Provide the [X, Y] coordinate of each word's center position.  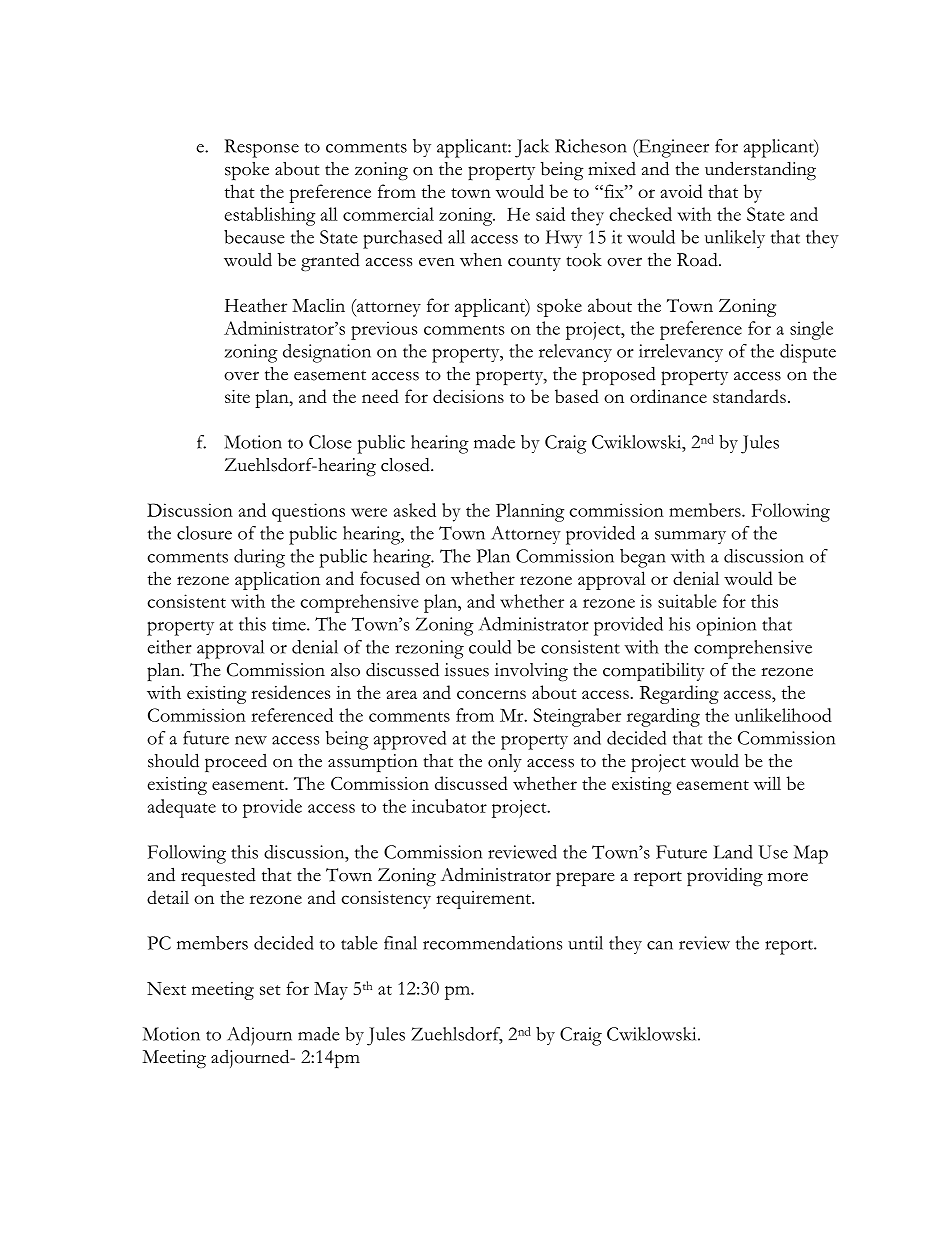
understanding [760, 170]
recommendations [492, 943]
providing [725, 877]
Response [262, 148]
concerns [491, 694]
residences [290, 692]
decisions [468, 396]
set [270, 990]
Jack [532, 148]
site [237, 396]
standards [749, 396]
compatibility [654, 672]
